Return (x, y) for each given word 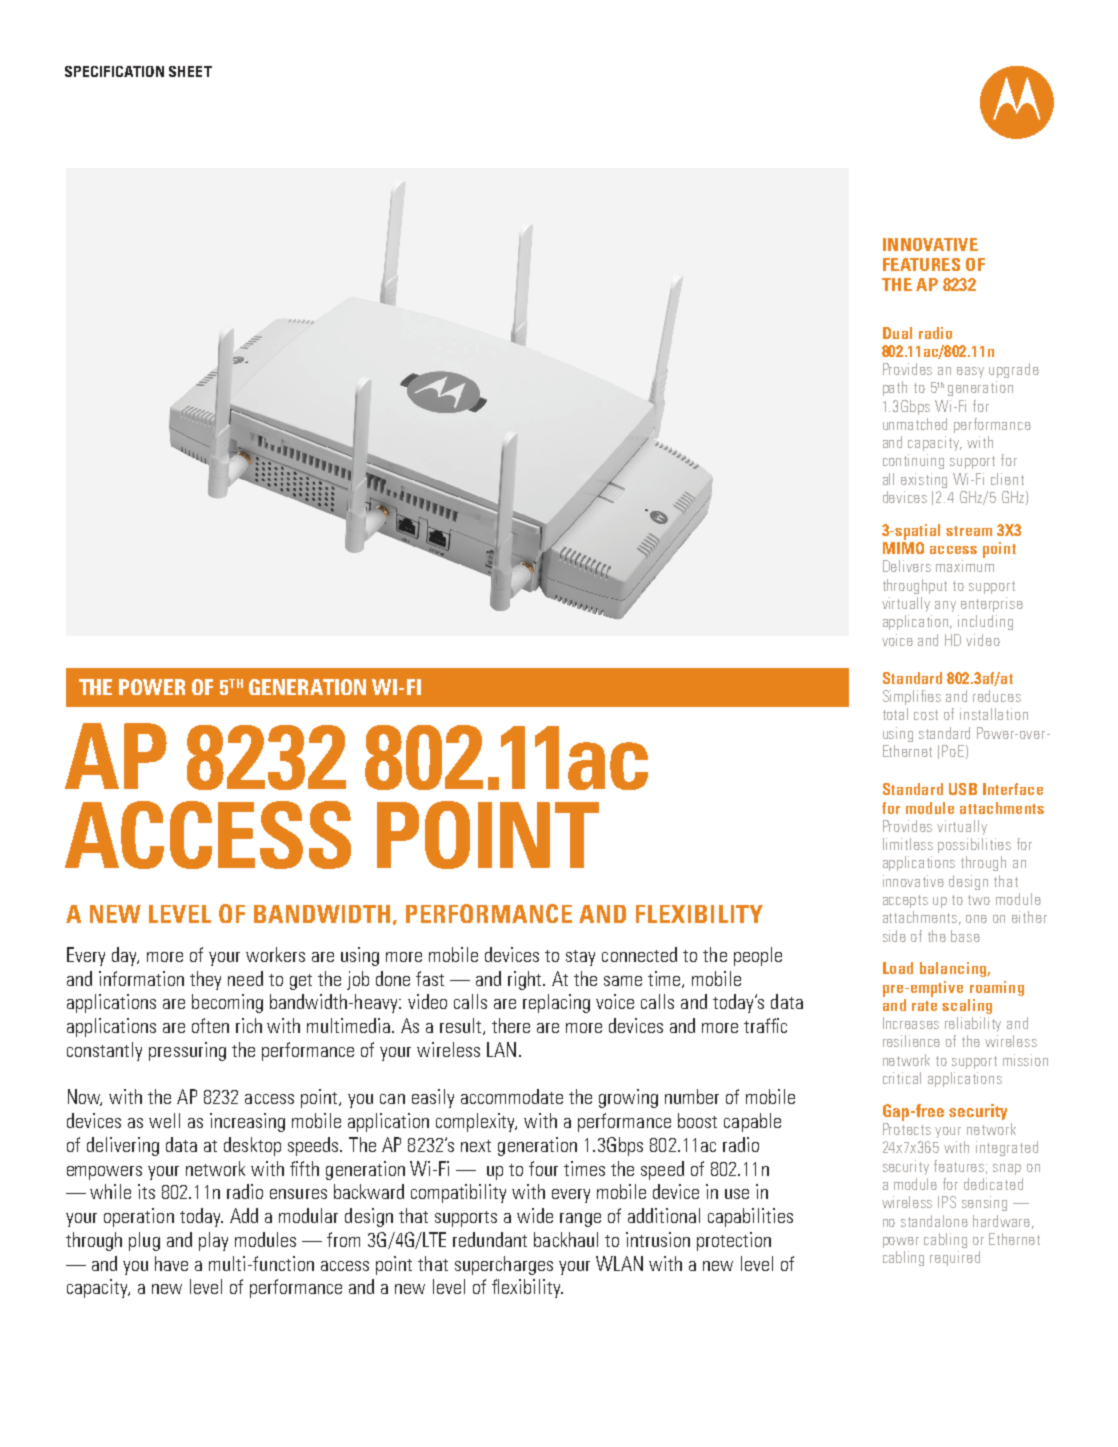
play (213, 1241)
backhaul (566, 1239)
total (895, 714)
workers (275, 954)
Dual (897, 333)
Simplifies (912, 697)
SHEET (190, 71)
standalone (934, 1221)
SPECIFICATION (114, 71)
